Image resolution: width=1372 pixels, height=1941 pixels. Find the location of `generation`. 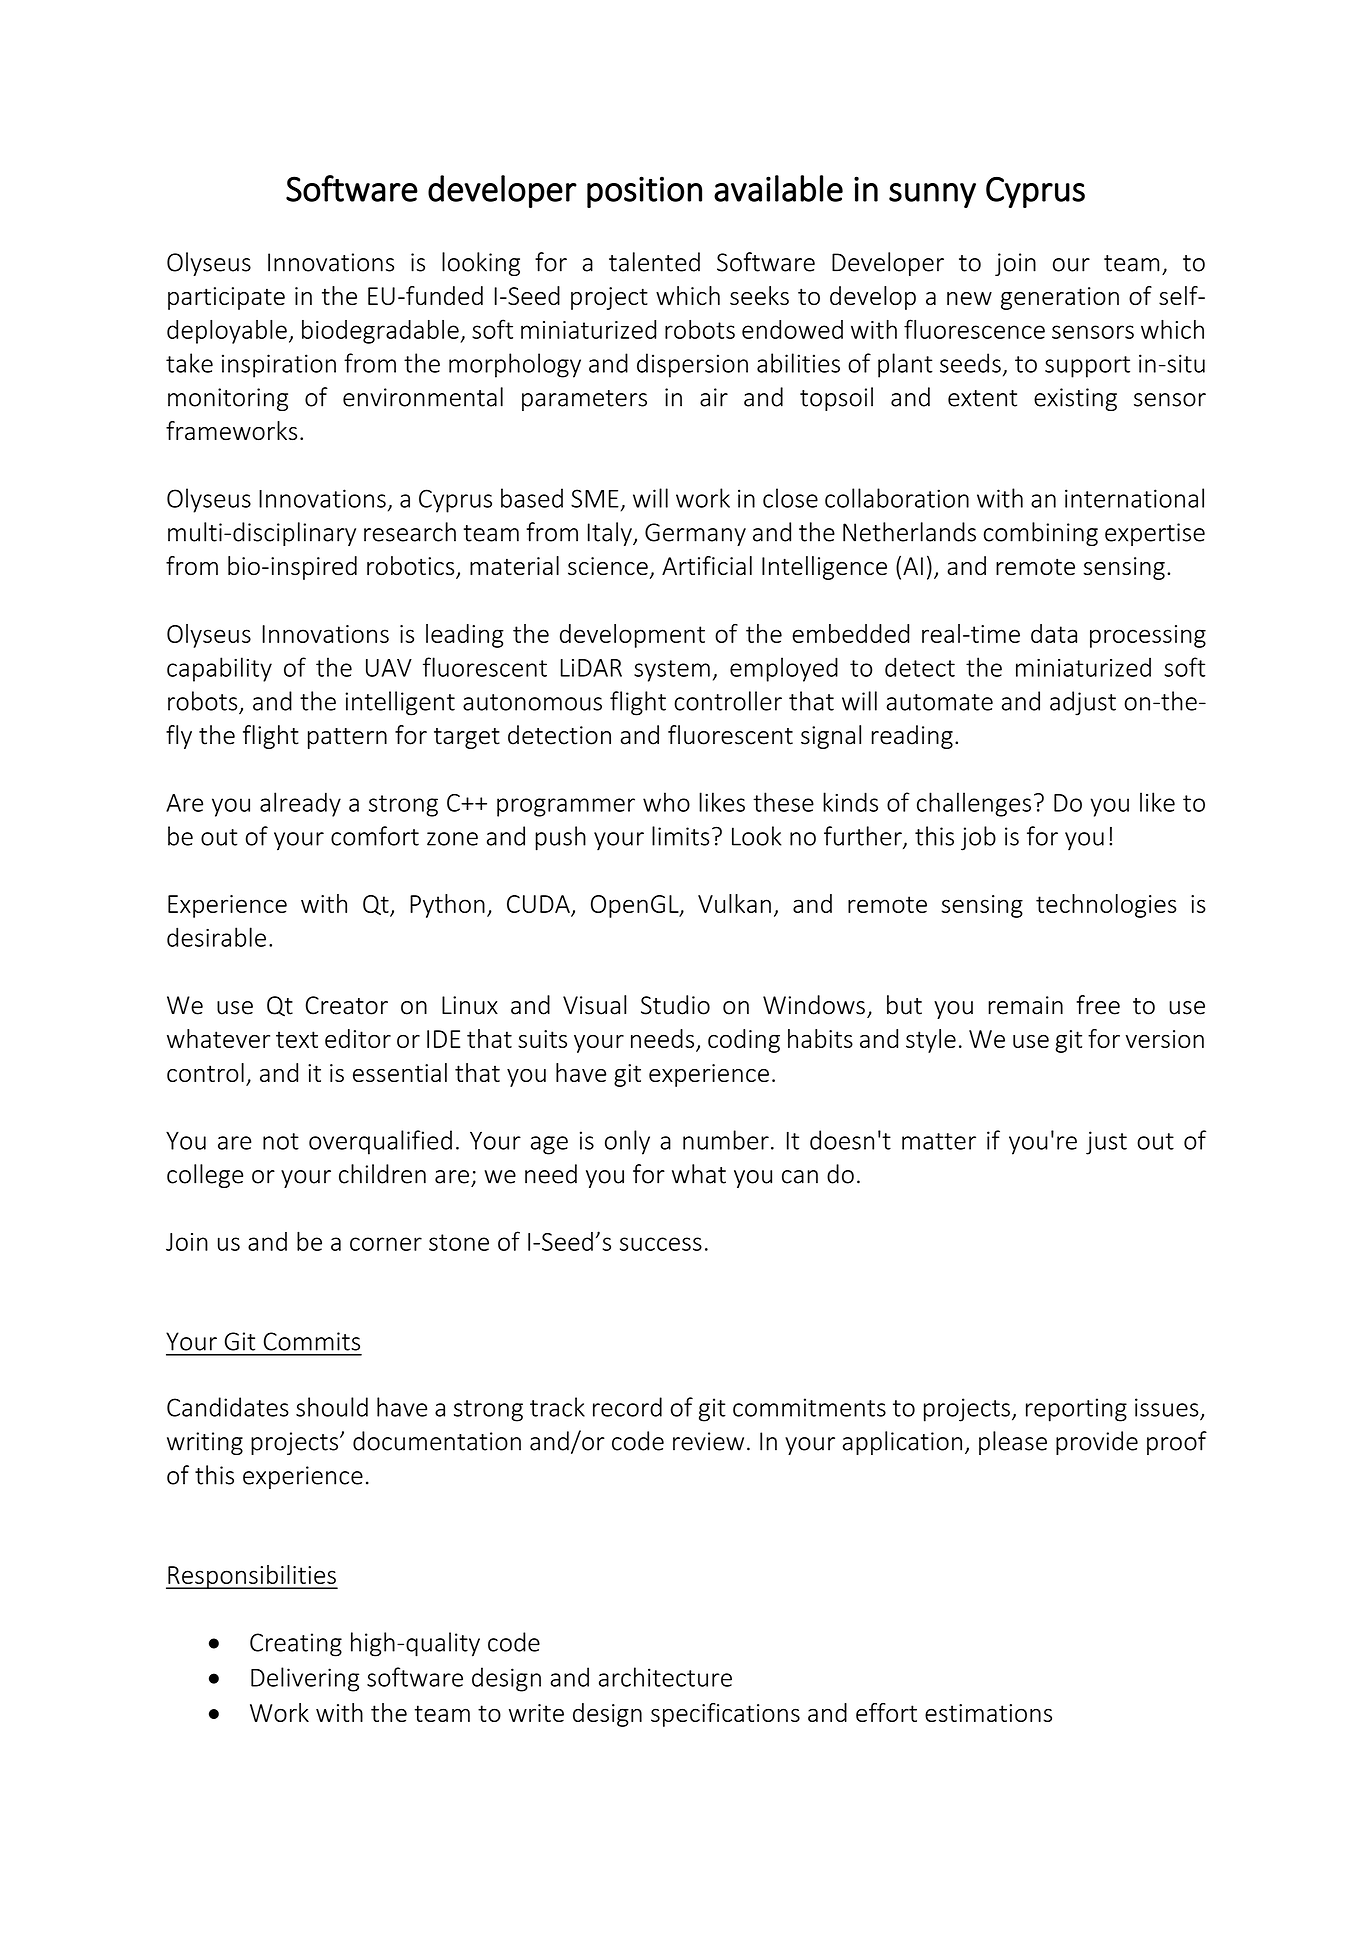

generation is located at coordinates (1060, 298).
